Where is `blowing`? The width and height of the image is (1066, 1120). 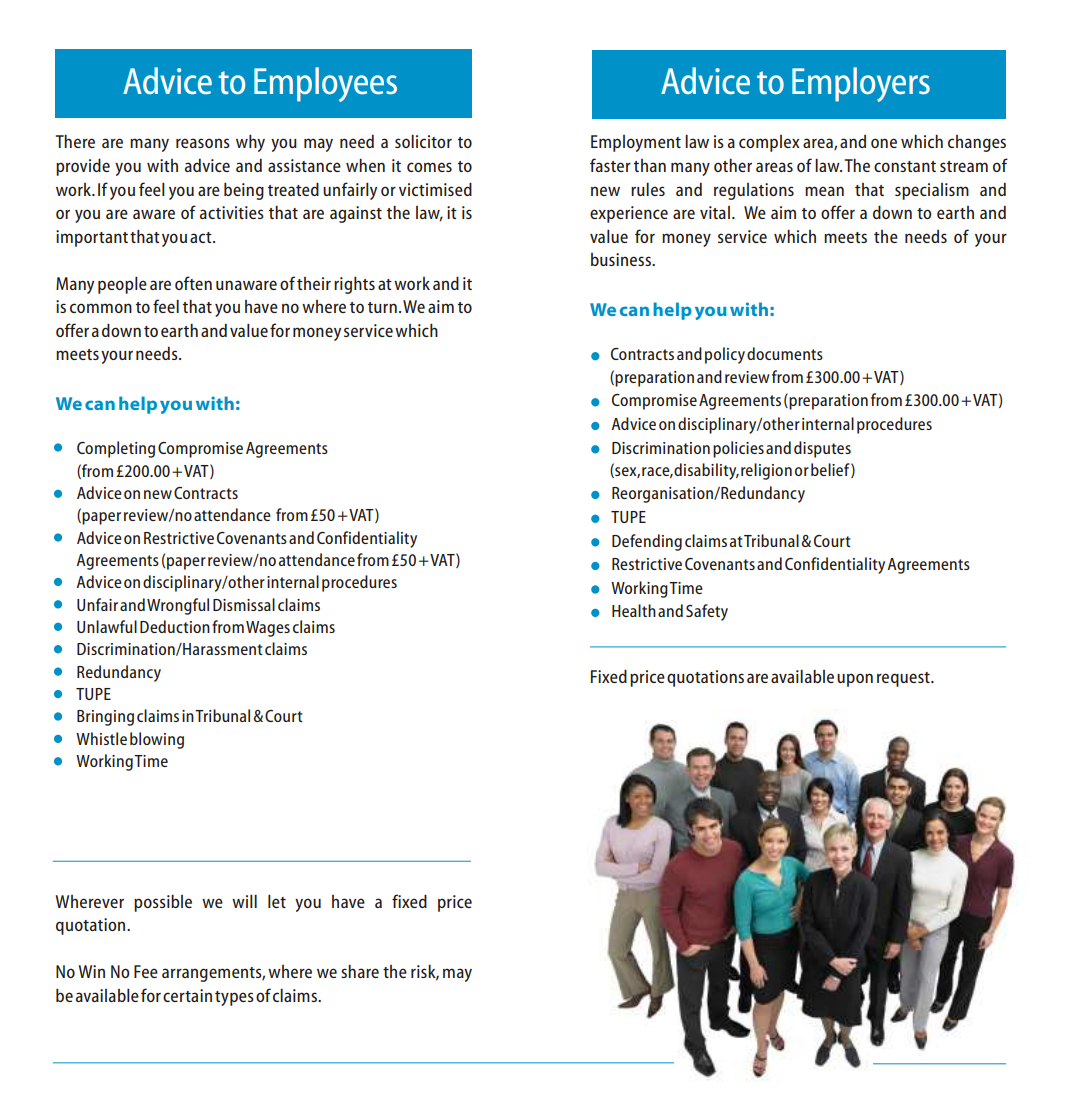
blowing is located at coordinates (157, 740).
